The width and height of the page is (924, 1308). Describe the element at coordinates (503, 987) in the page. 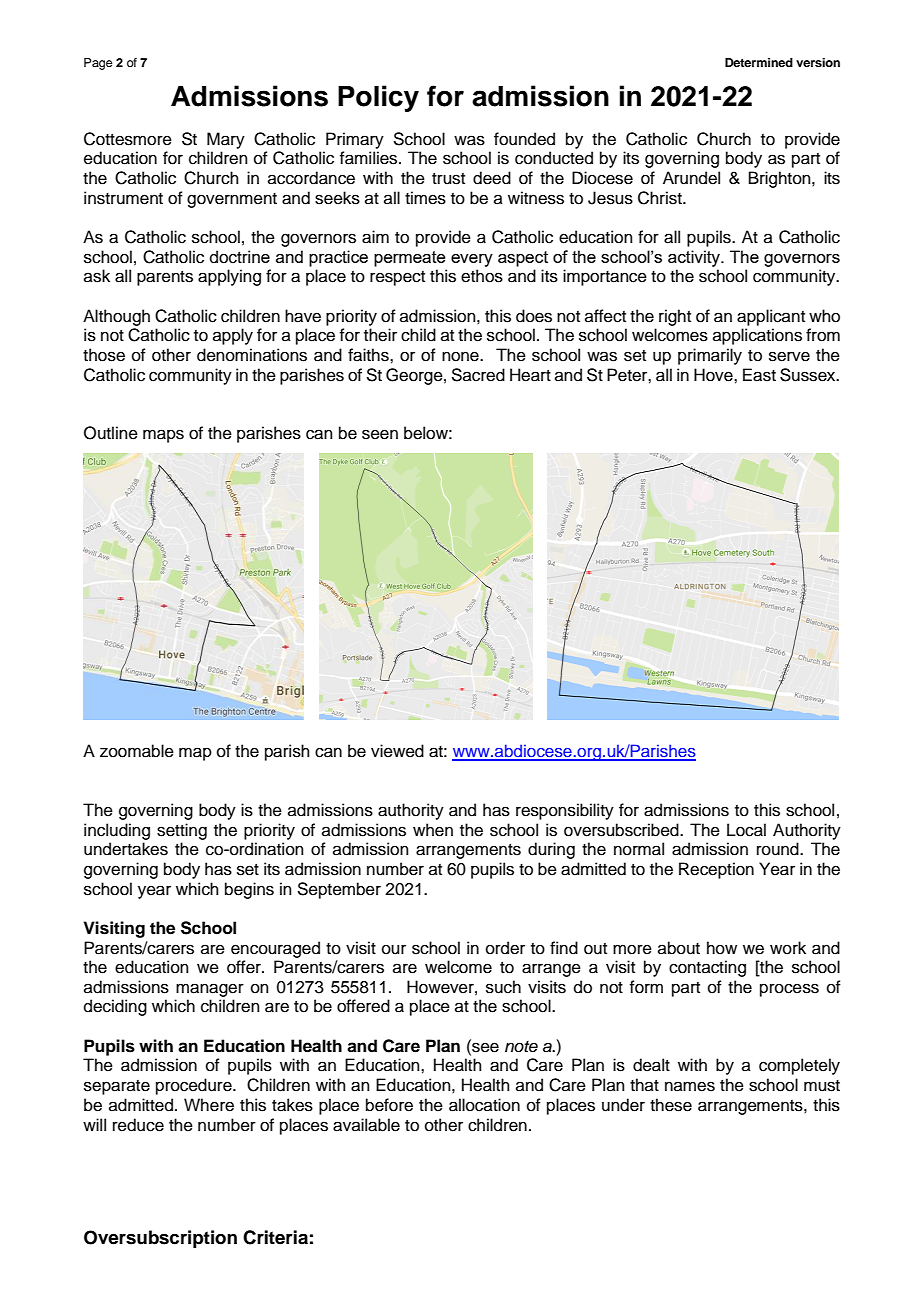

I see `such` at that location.
